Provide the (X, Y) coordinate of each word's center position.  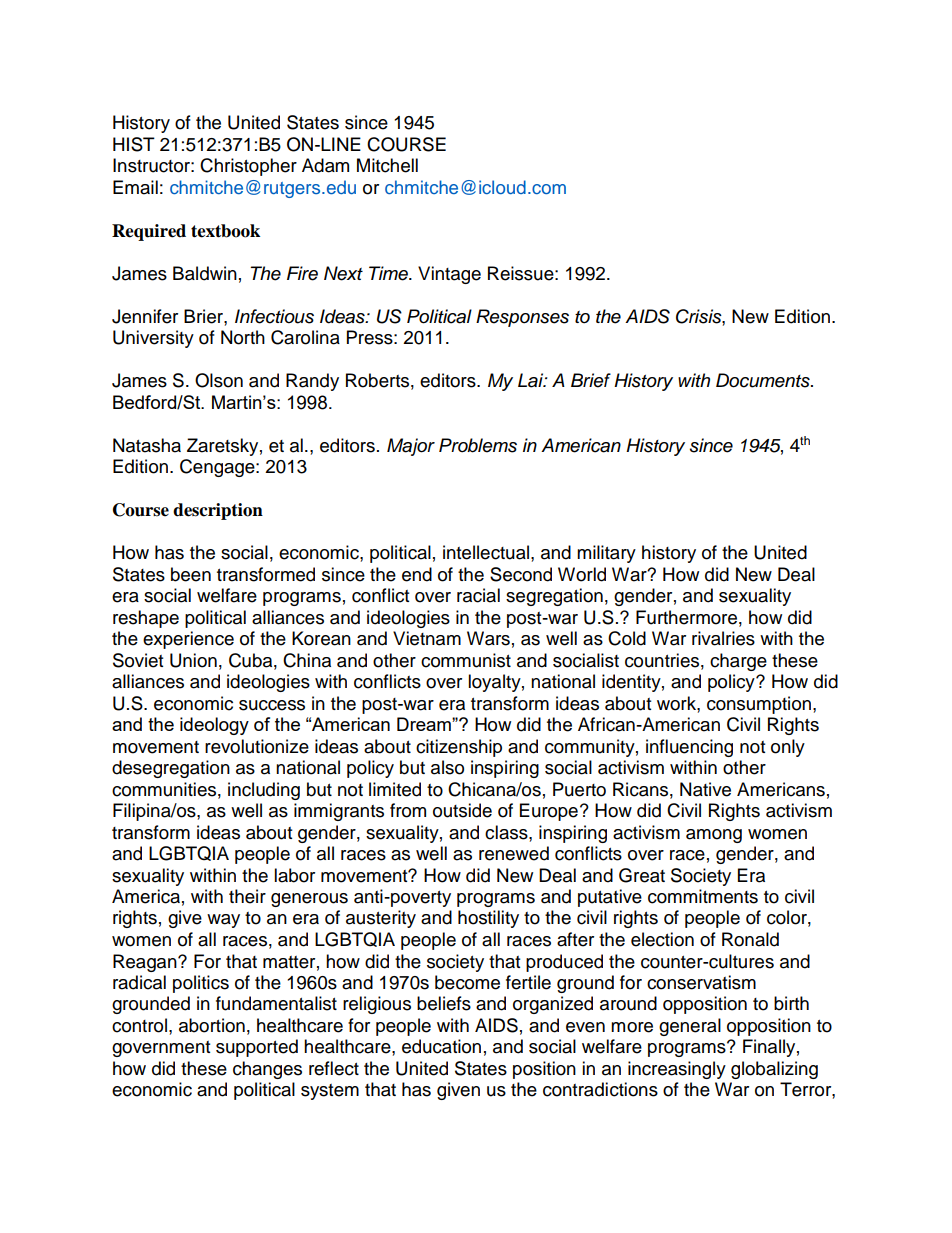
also (447, 767)
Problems (478, 445)
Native (705, 789)
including (264, 791)
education (441, 1046)
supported (257, 1048)
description (218, 511)
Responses (522, 318)
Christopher (248, 167)
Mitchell (387, 165)
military (606, 554)
